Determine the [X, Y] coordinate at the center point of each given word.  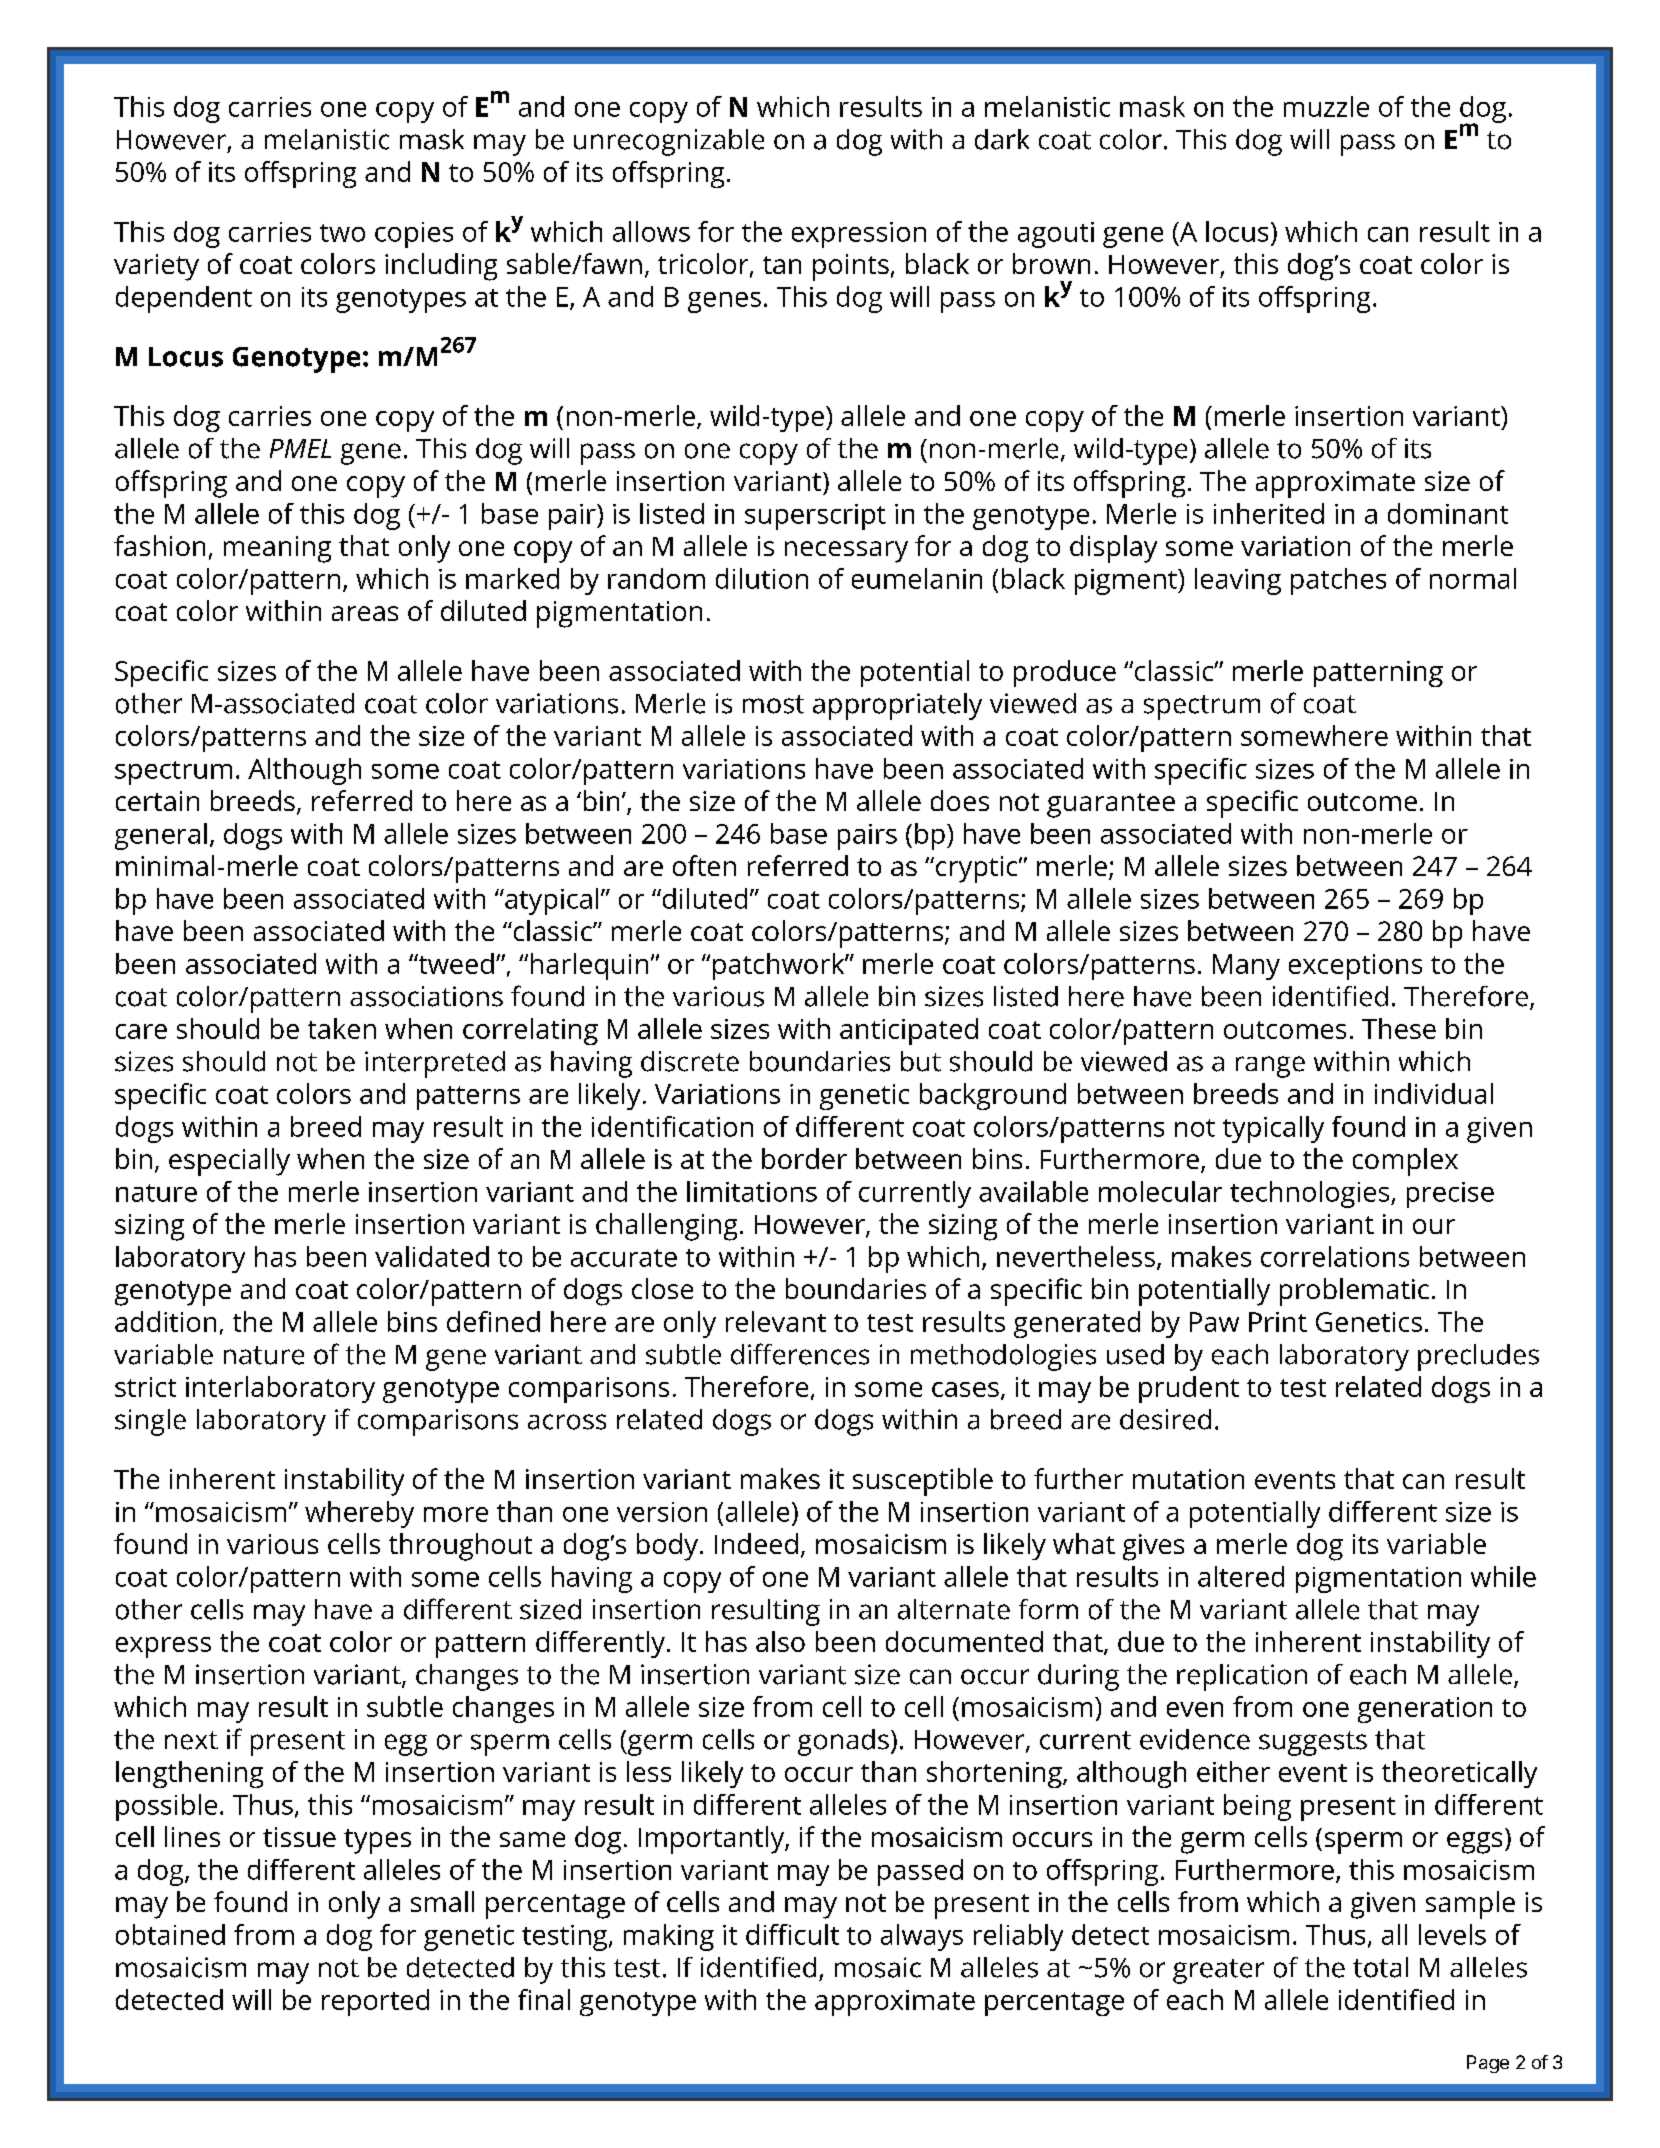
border [804, 1158]
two [342, 233]
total [1380, 1967]
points [851, 267]
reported [375, 2002]
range [1270, 1067]
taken [342, 1028]
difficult [792, 1934]
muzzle [1326, 106]
